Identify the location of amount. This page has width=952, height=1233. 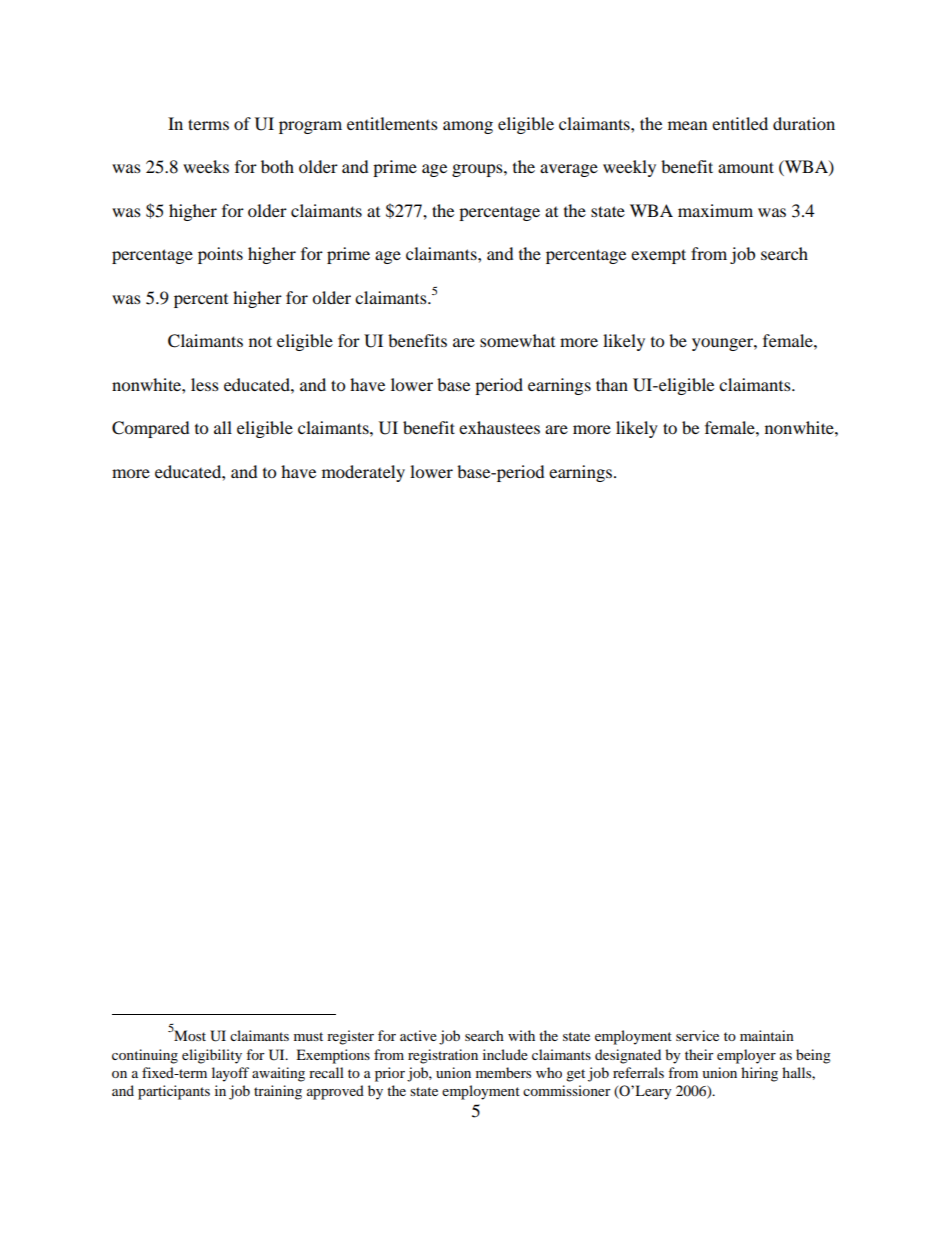
(746, 167).
